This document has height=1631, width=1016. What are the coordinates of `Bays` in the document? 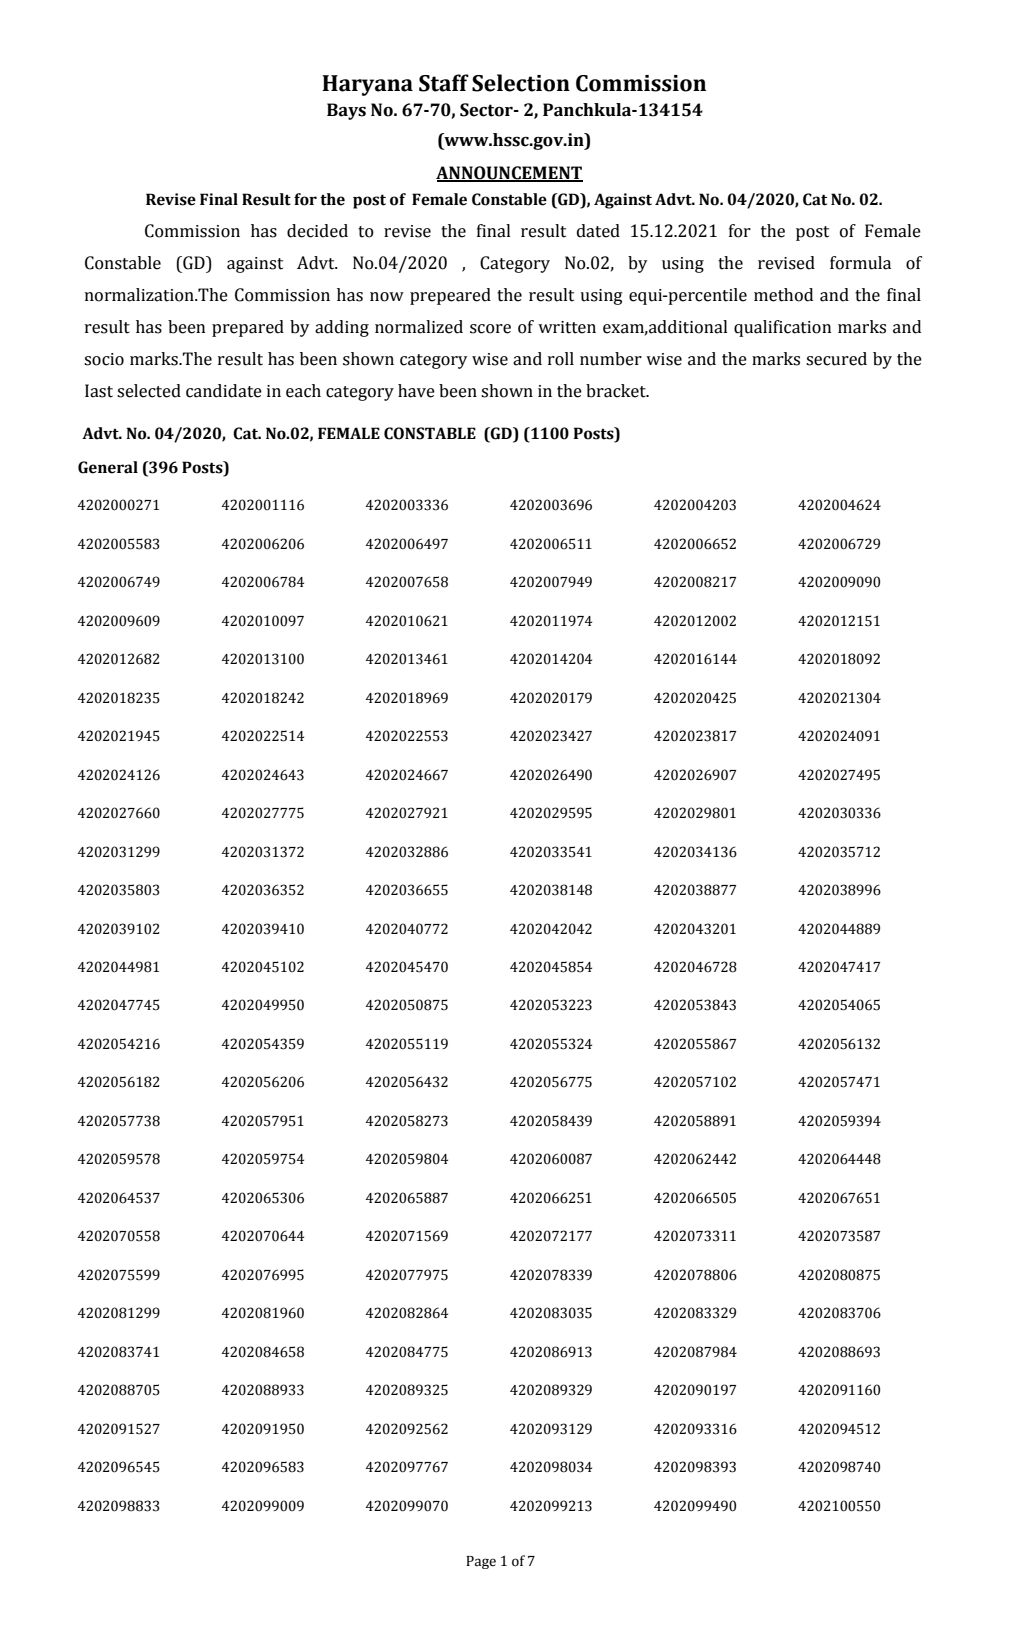 It's located at (346, 111).
